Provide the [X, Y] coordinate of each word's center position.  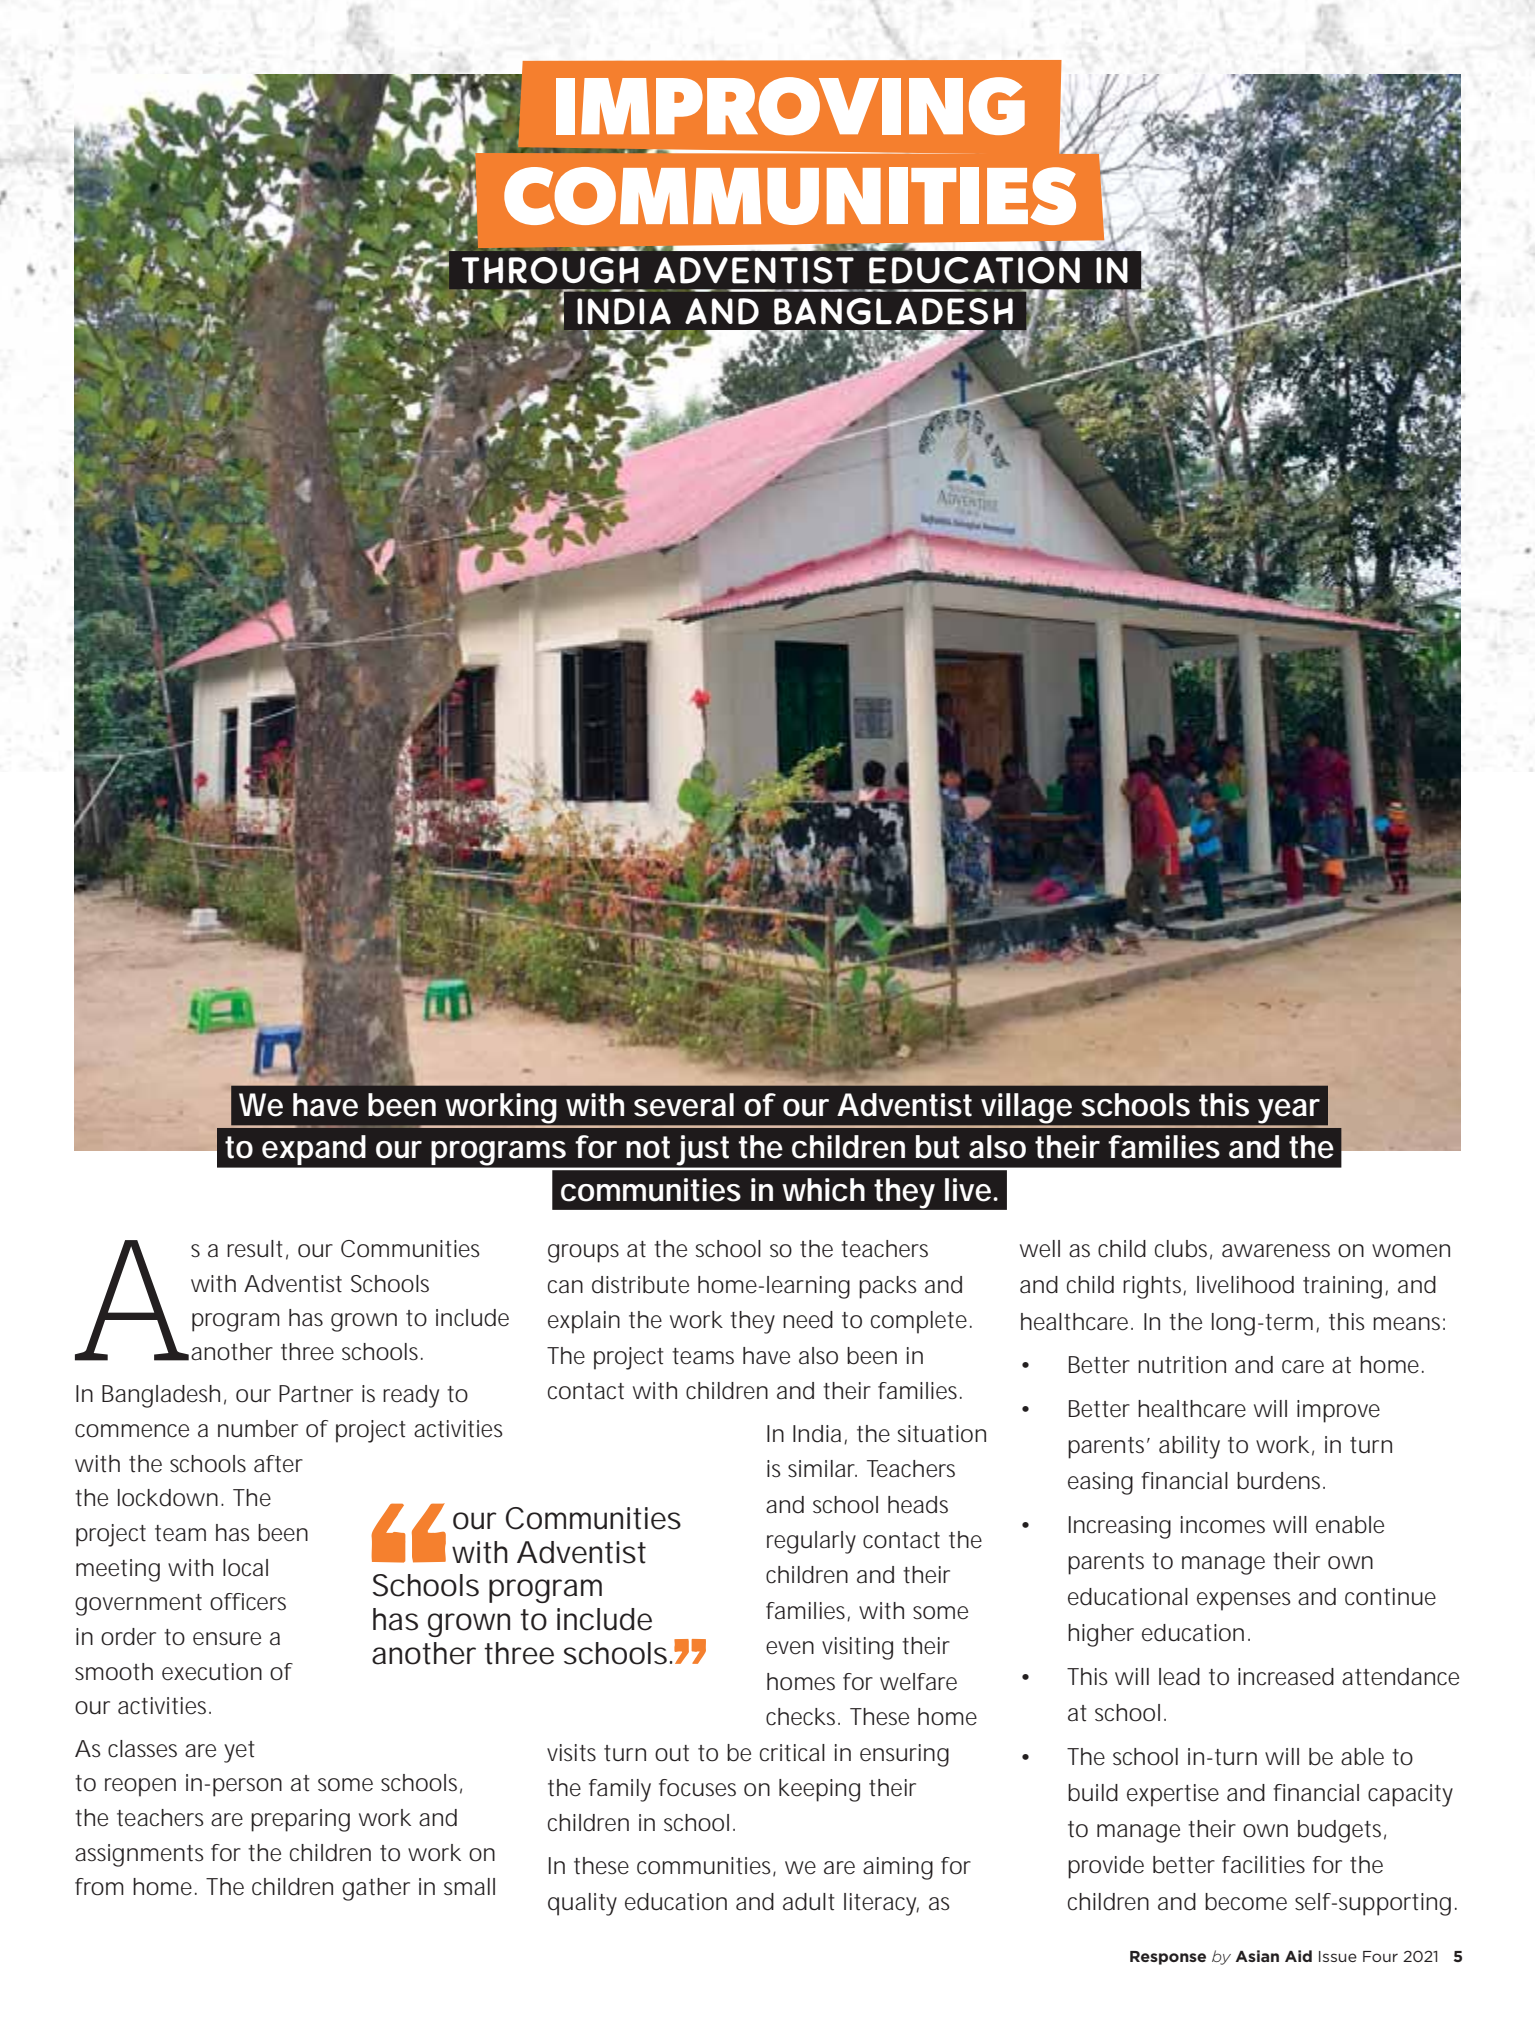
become [1246, 1902]
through [550, 270]
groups [583, 1253]
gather [376, 1889]
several [684, 1105]
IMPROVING [790, 106]
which [823, 1190]
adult [809, 1902]
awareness [1276, 1251]
